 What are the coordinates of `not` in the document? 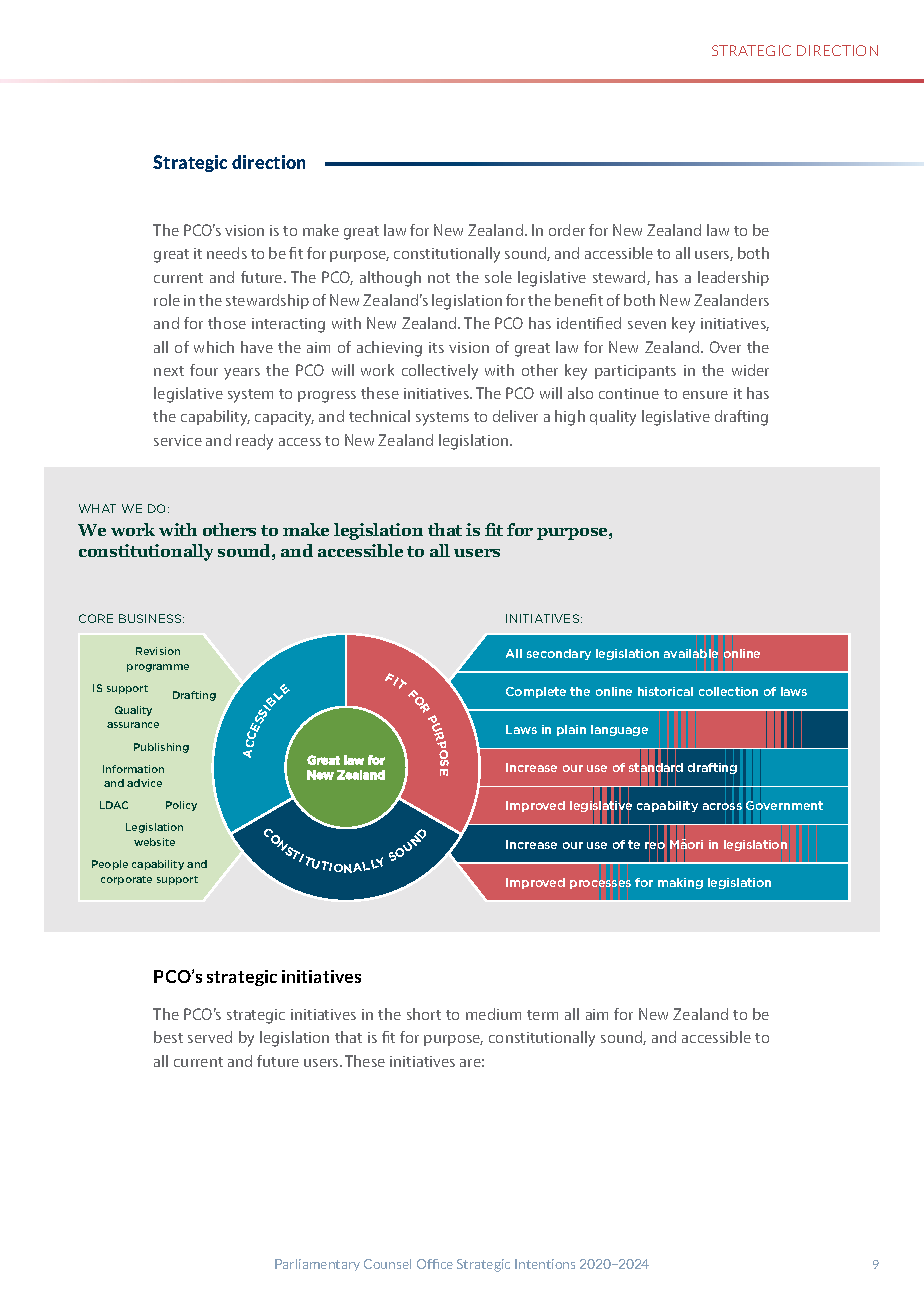 It's located at (439, 278).
